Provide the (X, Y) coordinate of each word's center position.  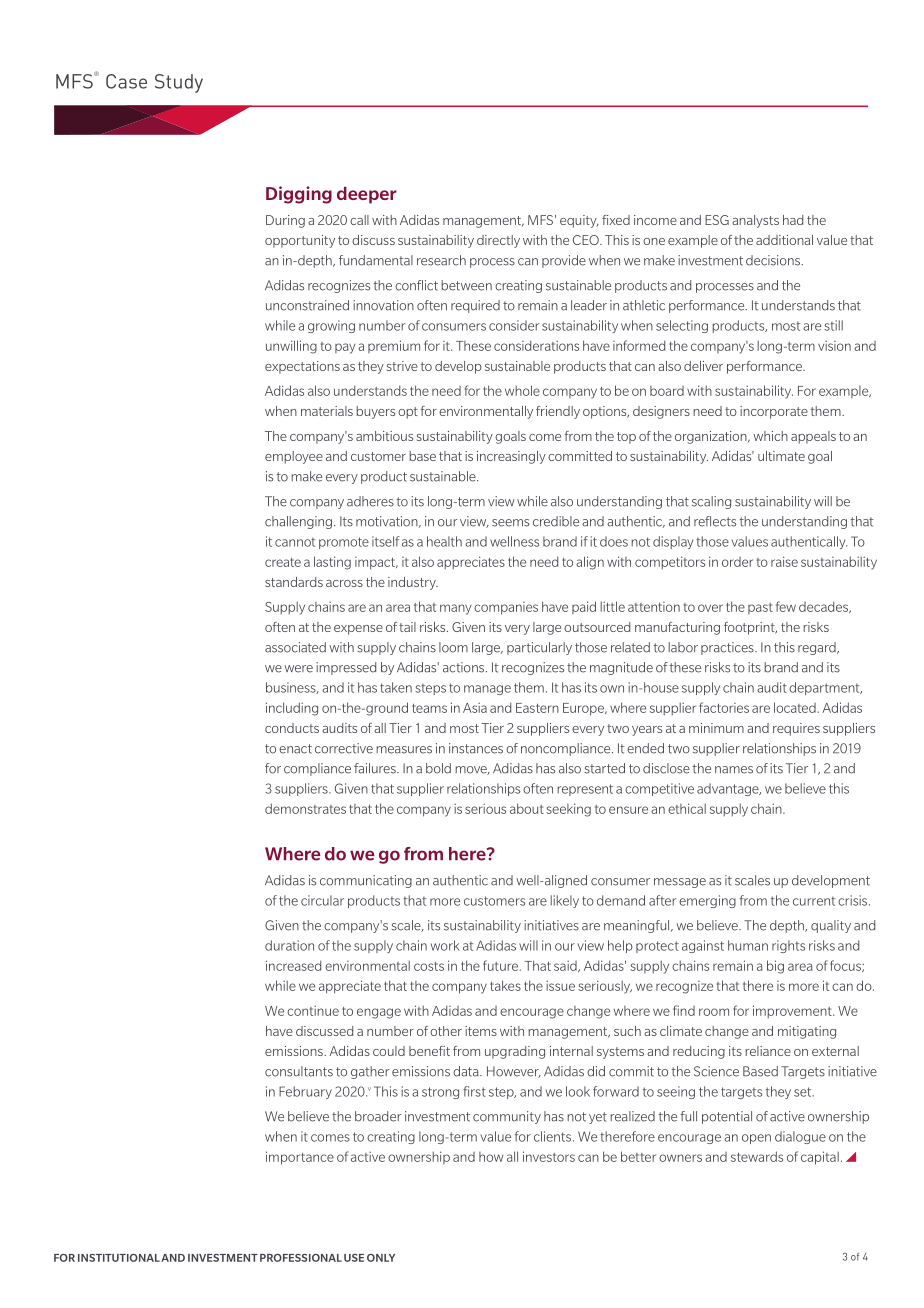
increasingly (511, 457)
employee (294, 457)
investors (549, 1156)
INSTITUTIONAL (119, 1258)
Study (179, 83)
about (527, 808)
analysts (755, 221)
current (814, 901)
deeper (367, 195)
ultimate (781, 456)
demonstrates (305, 808)
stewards (757, 1156)
